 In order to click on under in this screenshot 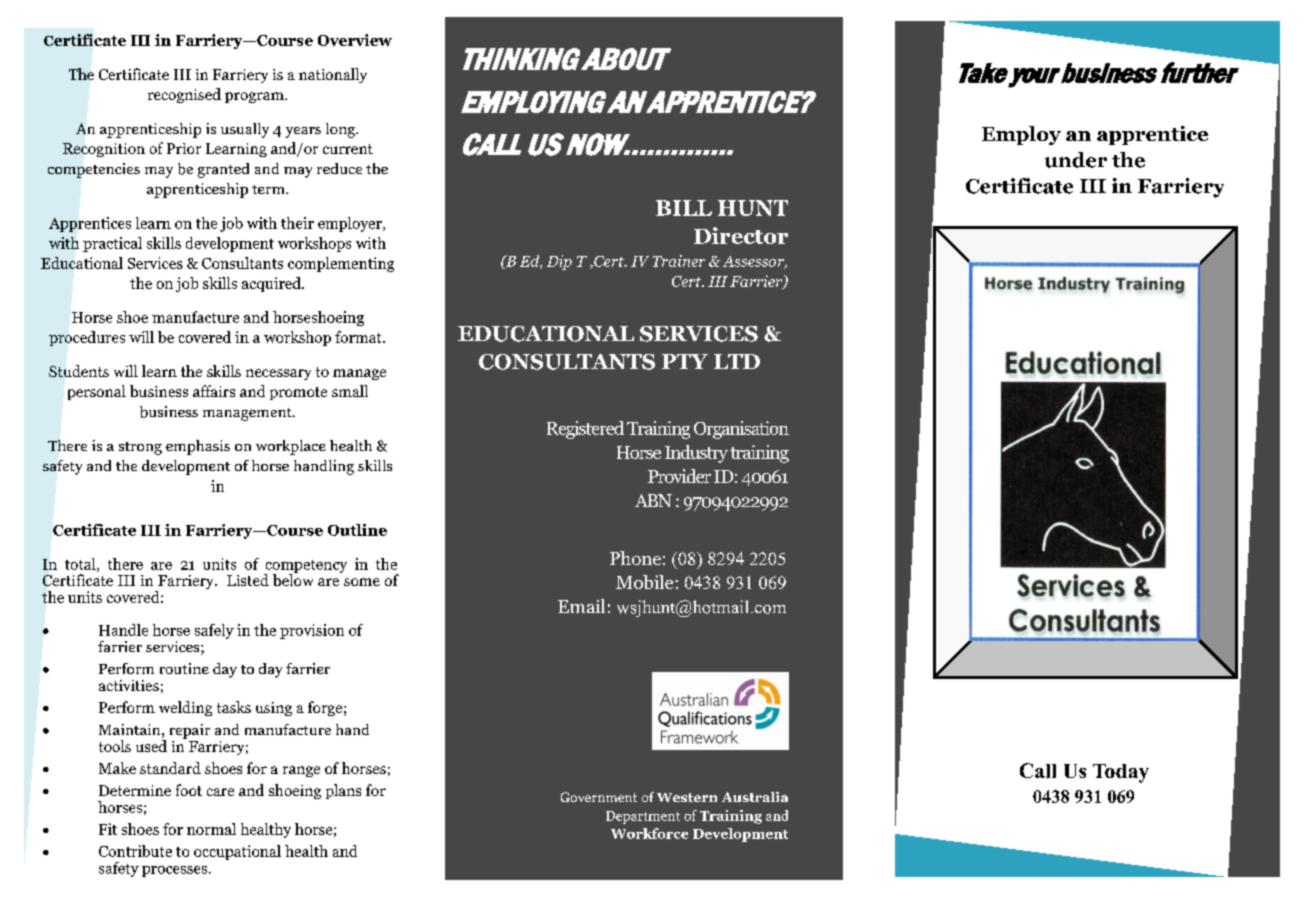, I will do `click(1076, 160)`.
